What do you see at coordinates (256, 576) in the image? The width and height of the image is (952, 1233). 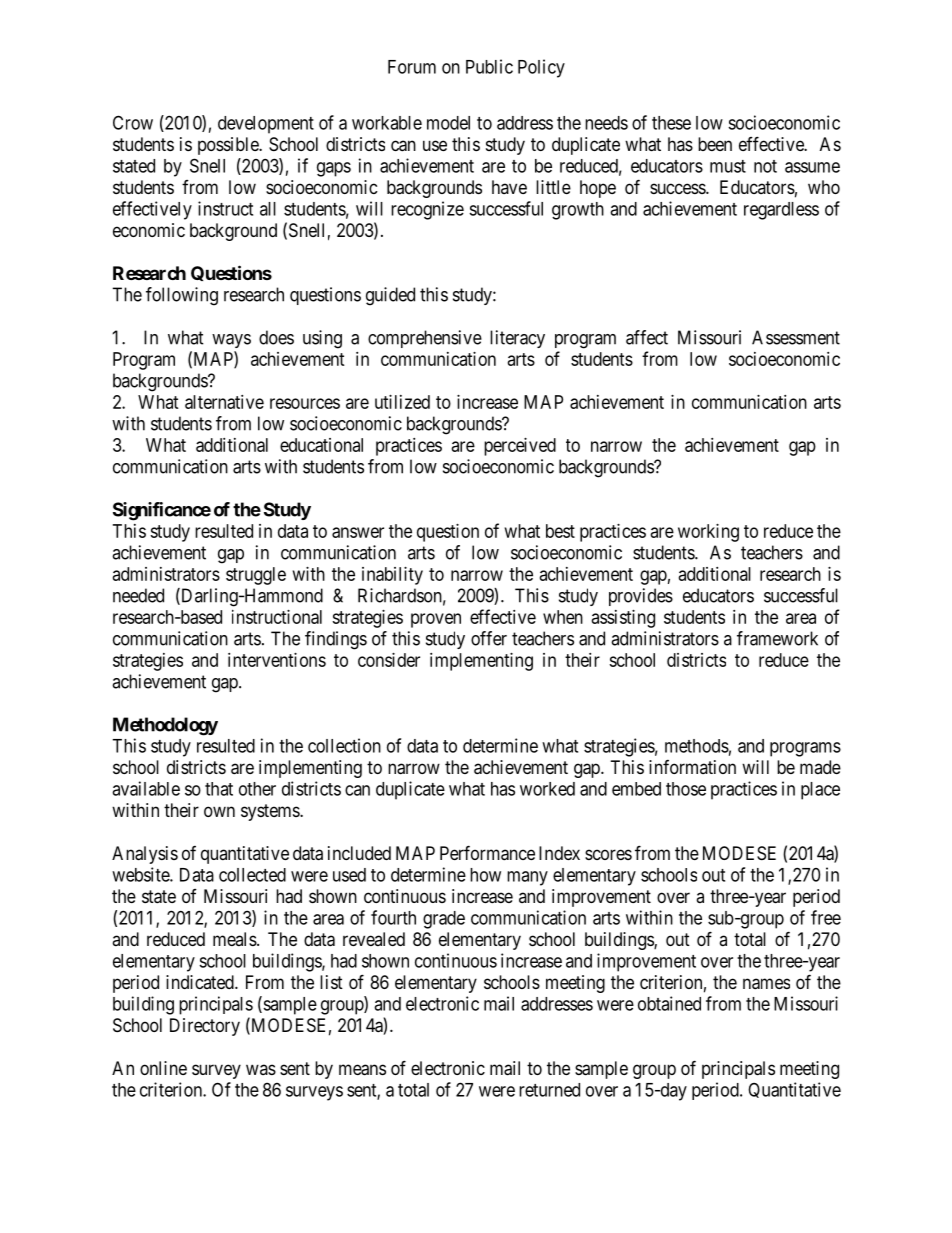 I see `struggle` at bounding box center [256, 576].
